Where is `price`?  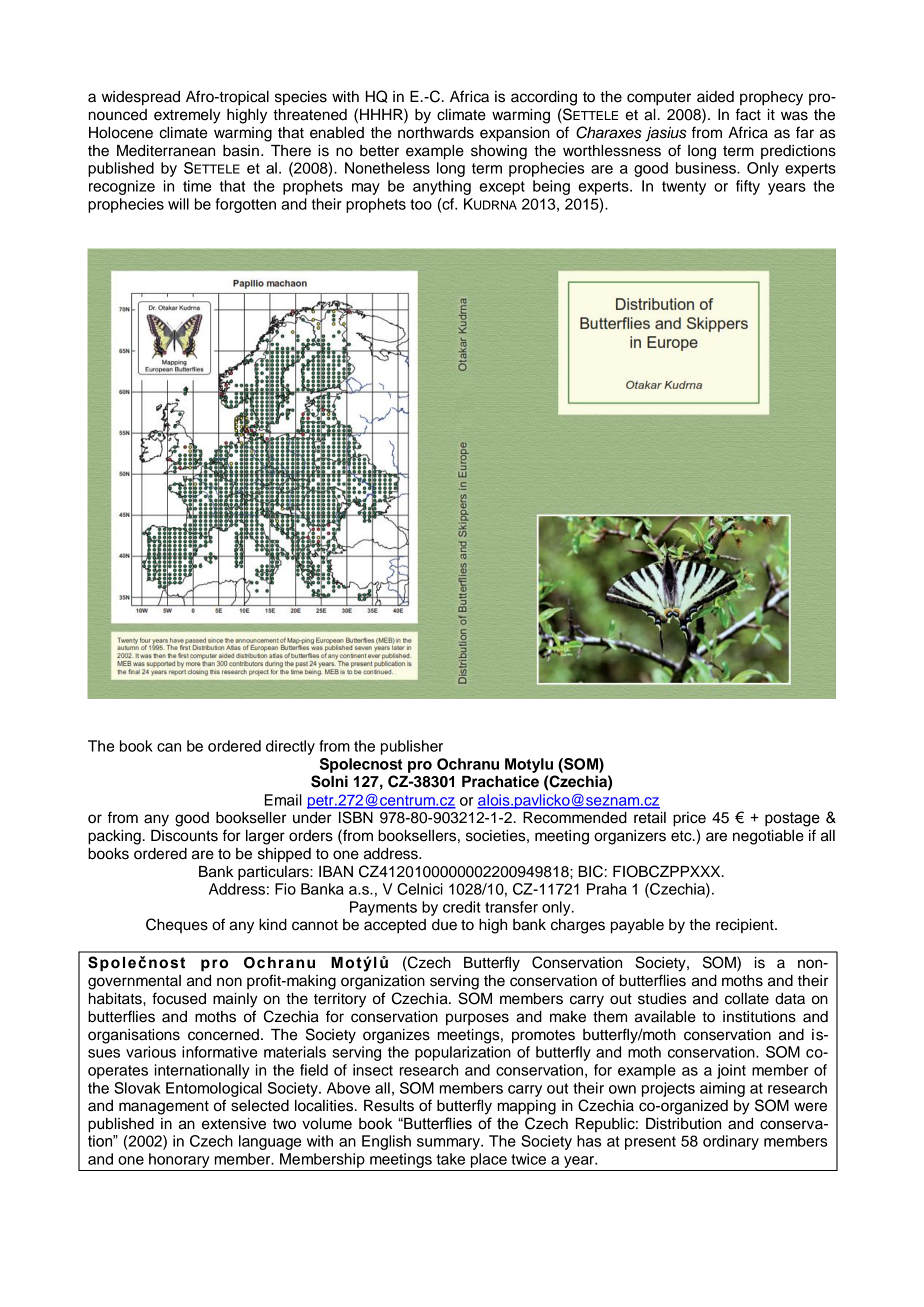
price is located at coordinates (689, 819).
